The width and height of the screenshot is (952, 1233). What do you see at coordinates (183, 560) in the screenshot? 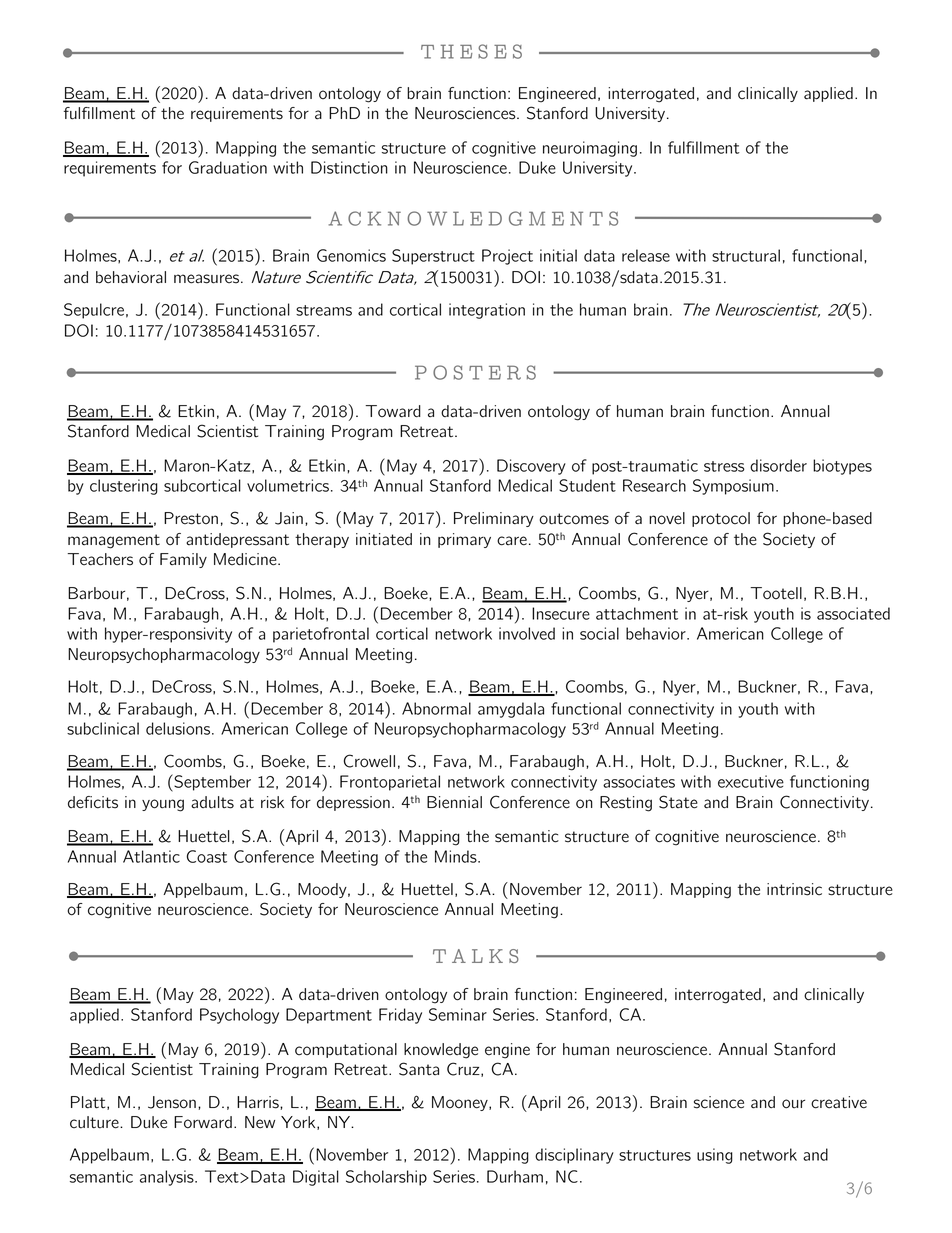
I see `Family` at bounding box center [183, 560].
